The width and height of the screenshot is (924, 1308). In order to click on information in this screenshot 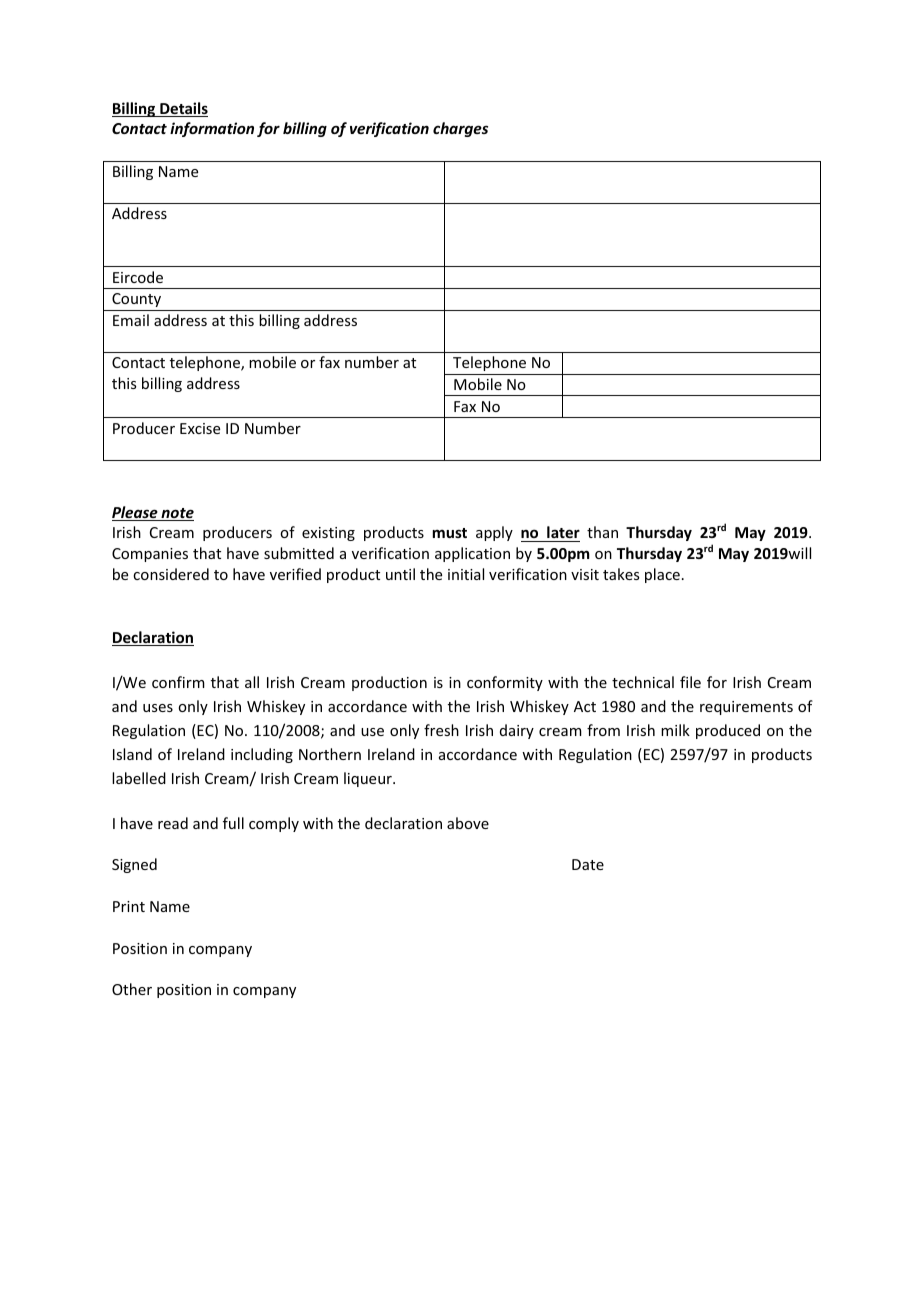, I will do `click(212, 129)`.
